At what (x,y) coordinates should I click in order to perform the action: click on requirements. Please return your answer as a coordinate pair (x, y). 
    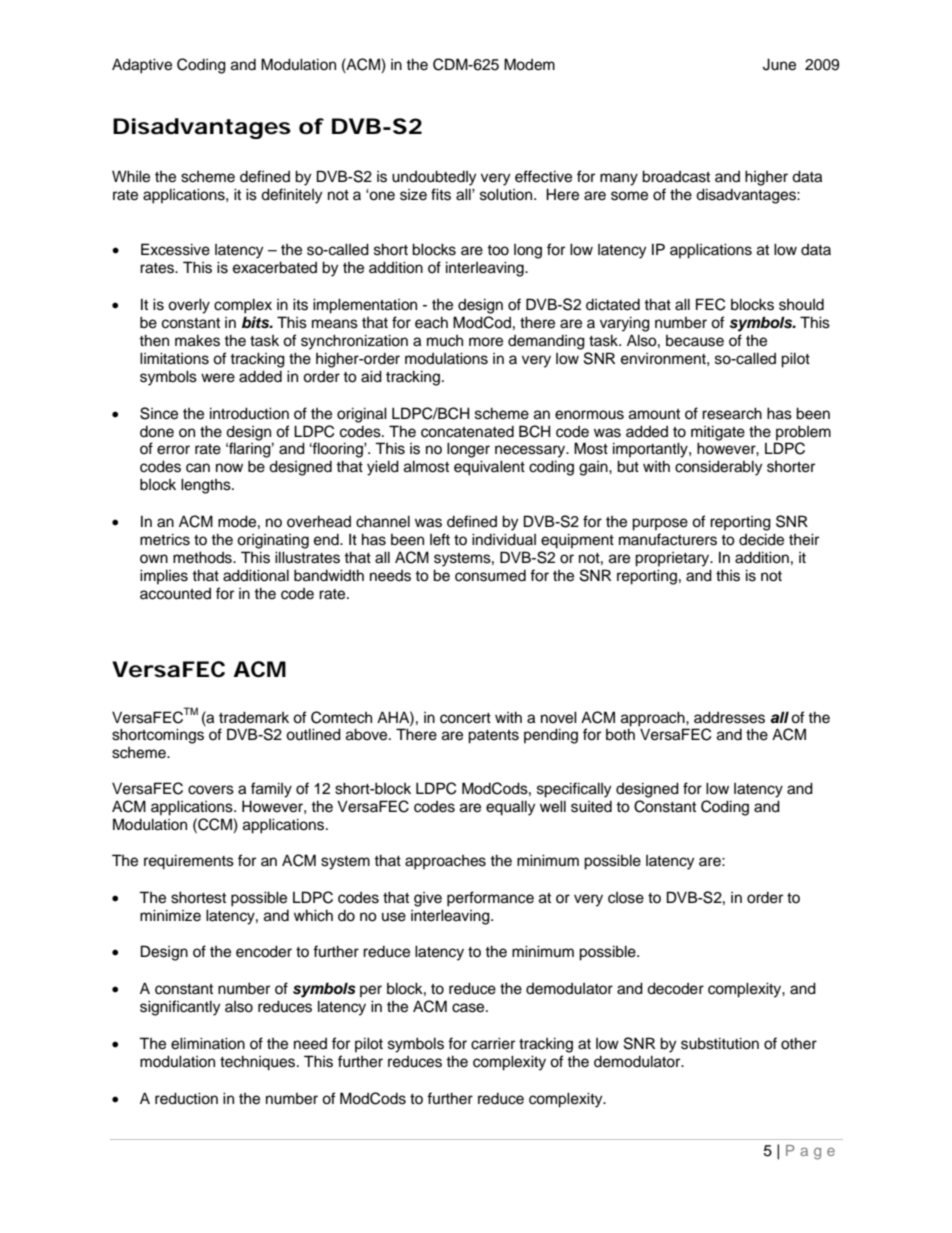
    Looking at the image, I should click on (189, 862).
